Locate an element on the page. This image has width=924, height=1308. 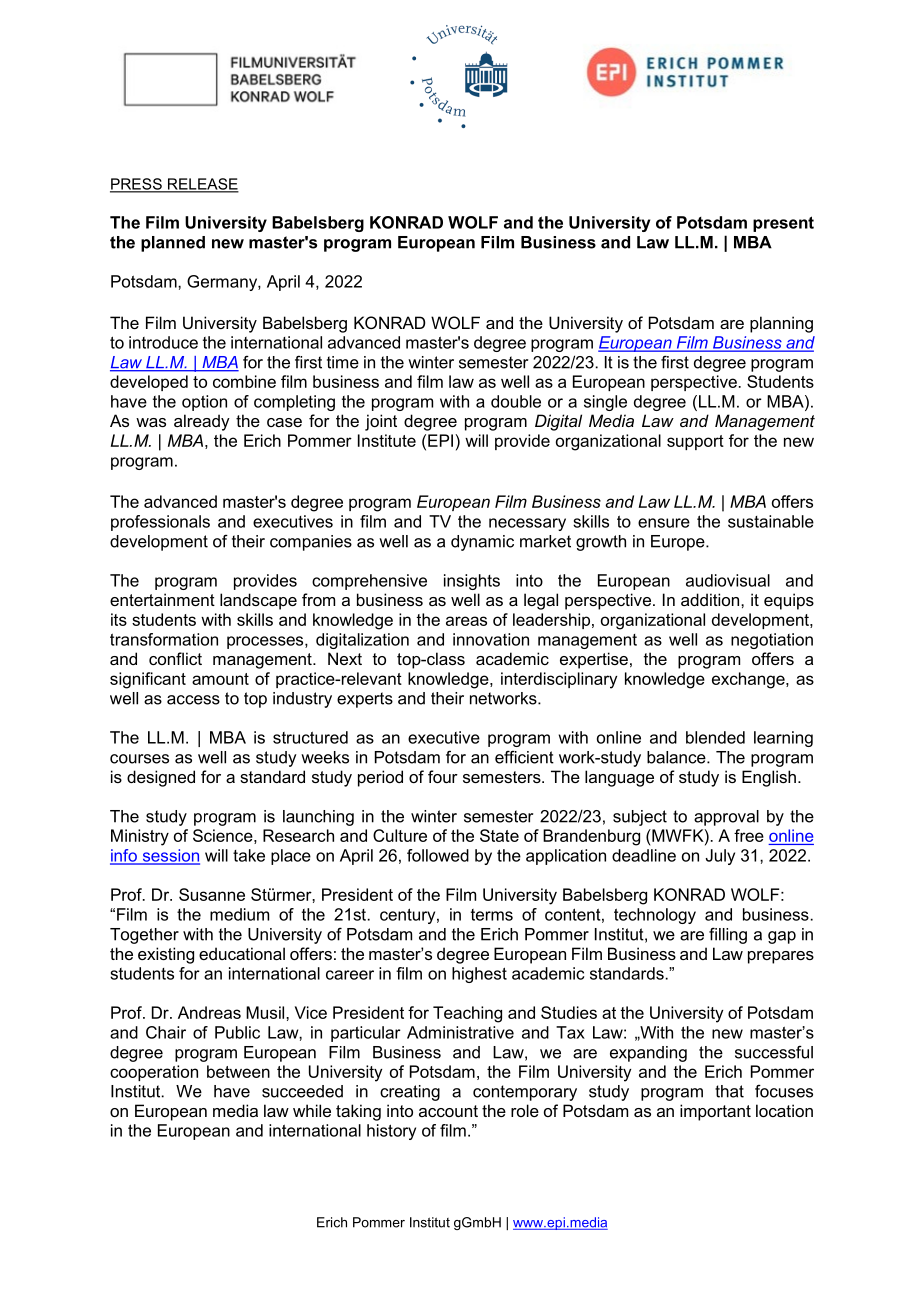
account is located at coordinates (448, 1111).
